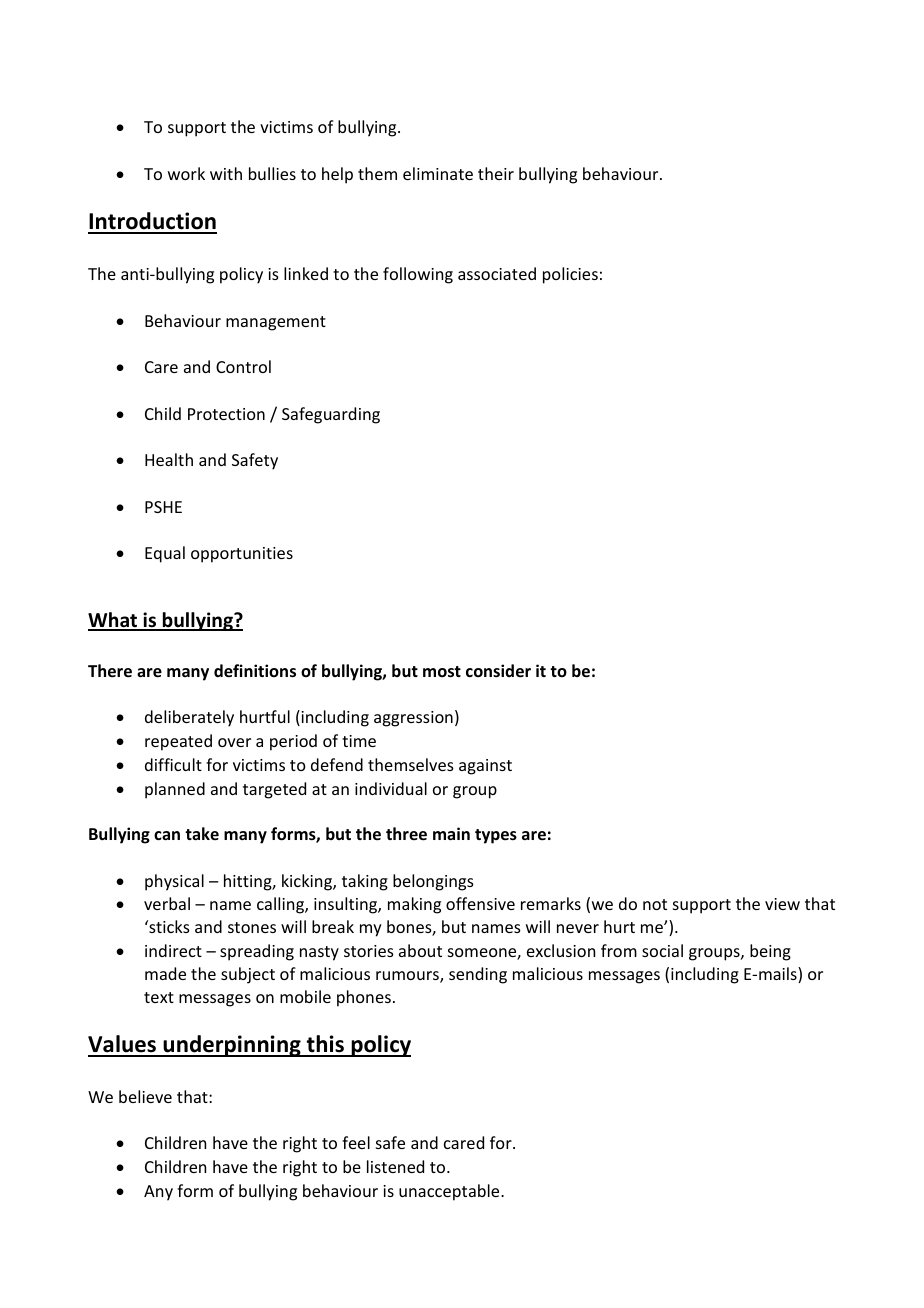  I want to click on work, so click(186, 173).
